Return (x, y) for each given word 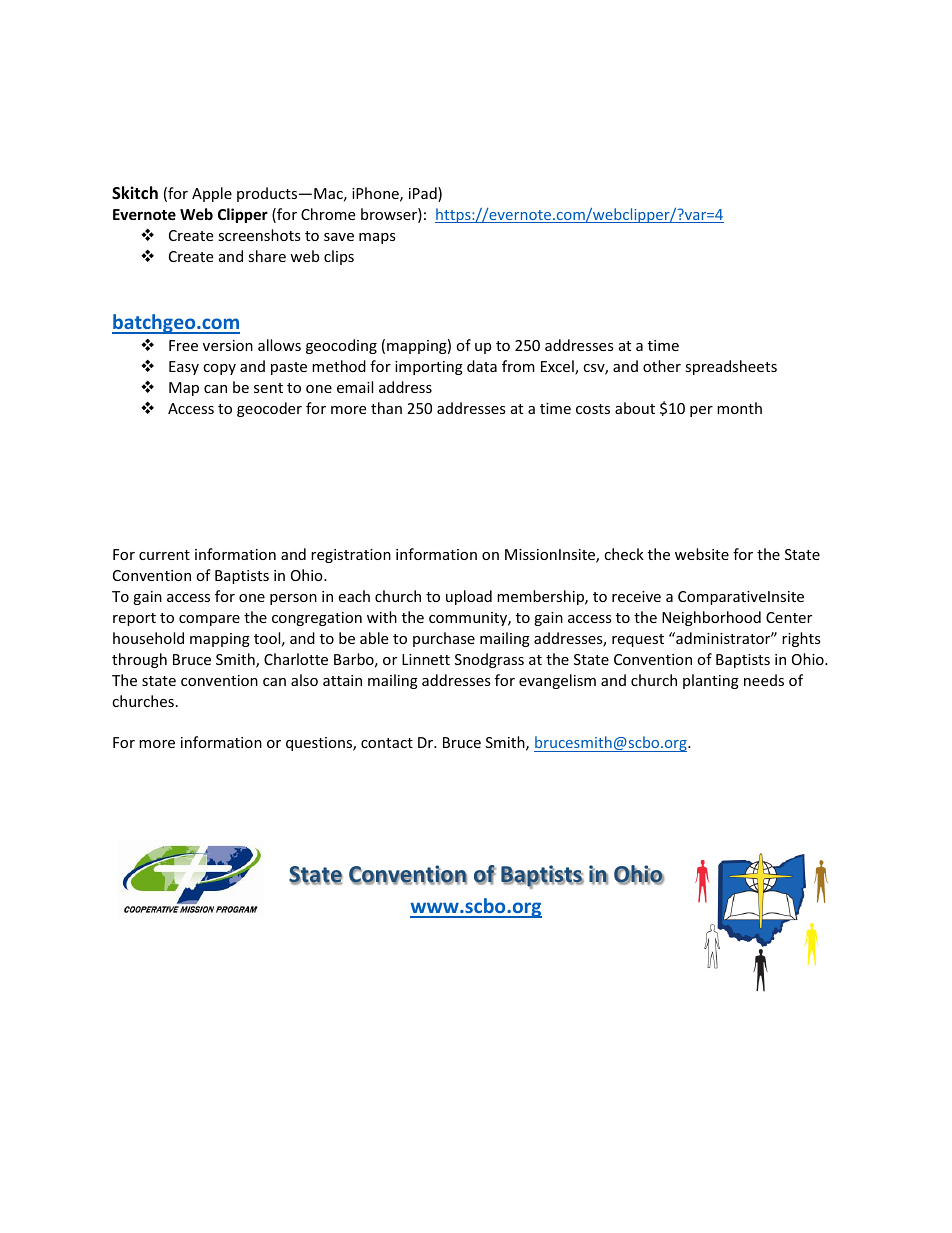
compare (209, 620)
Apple (212, 194)
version (228, 345)
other (662, 366)
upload (469, 597)
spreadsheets (731, 367)
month (739, 408)
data (482, 366)
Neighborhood (711, 618)
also (304, 680)
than (386, 408)
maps (377, 238)
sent (268, 388)
